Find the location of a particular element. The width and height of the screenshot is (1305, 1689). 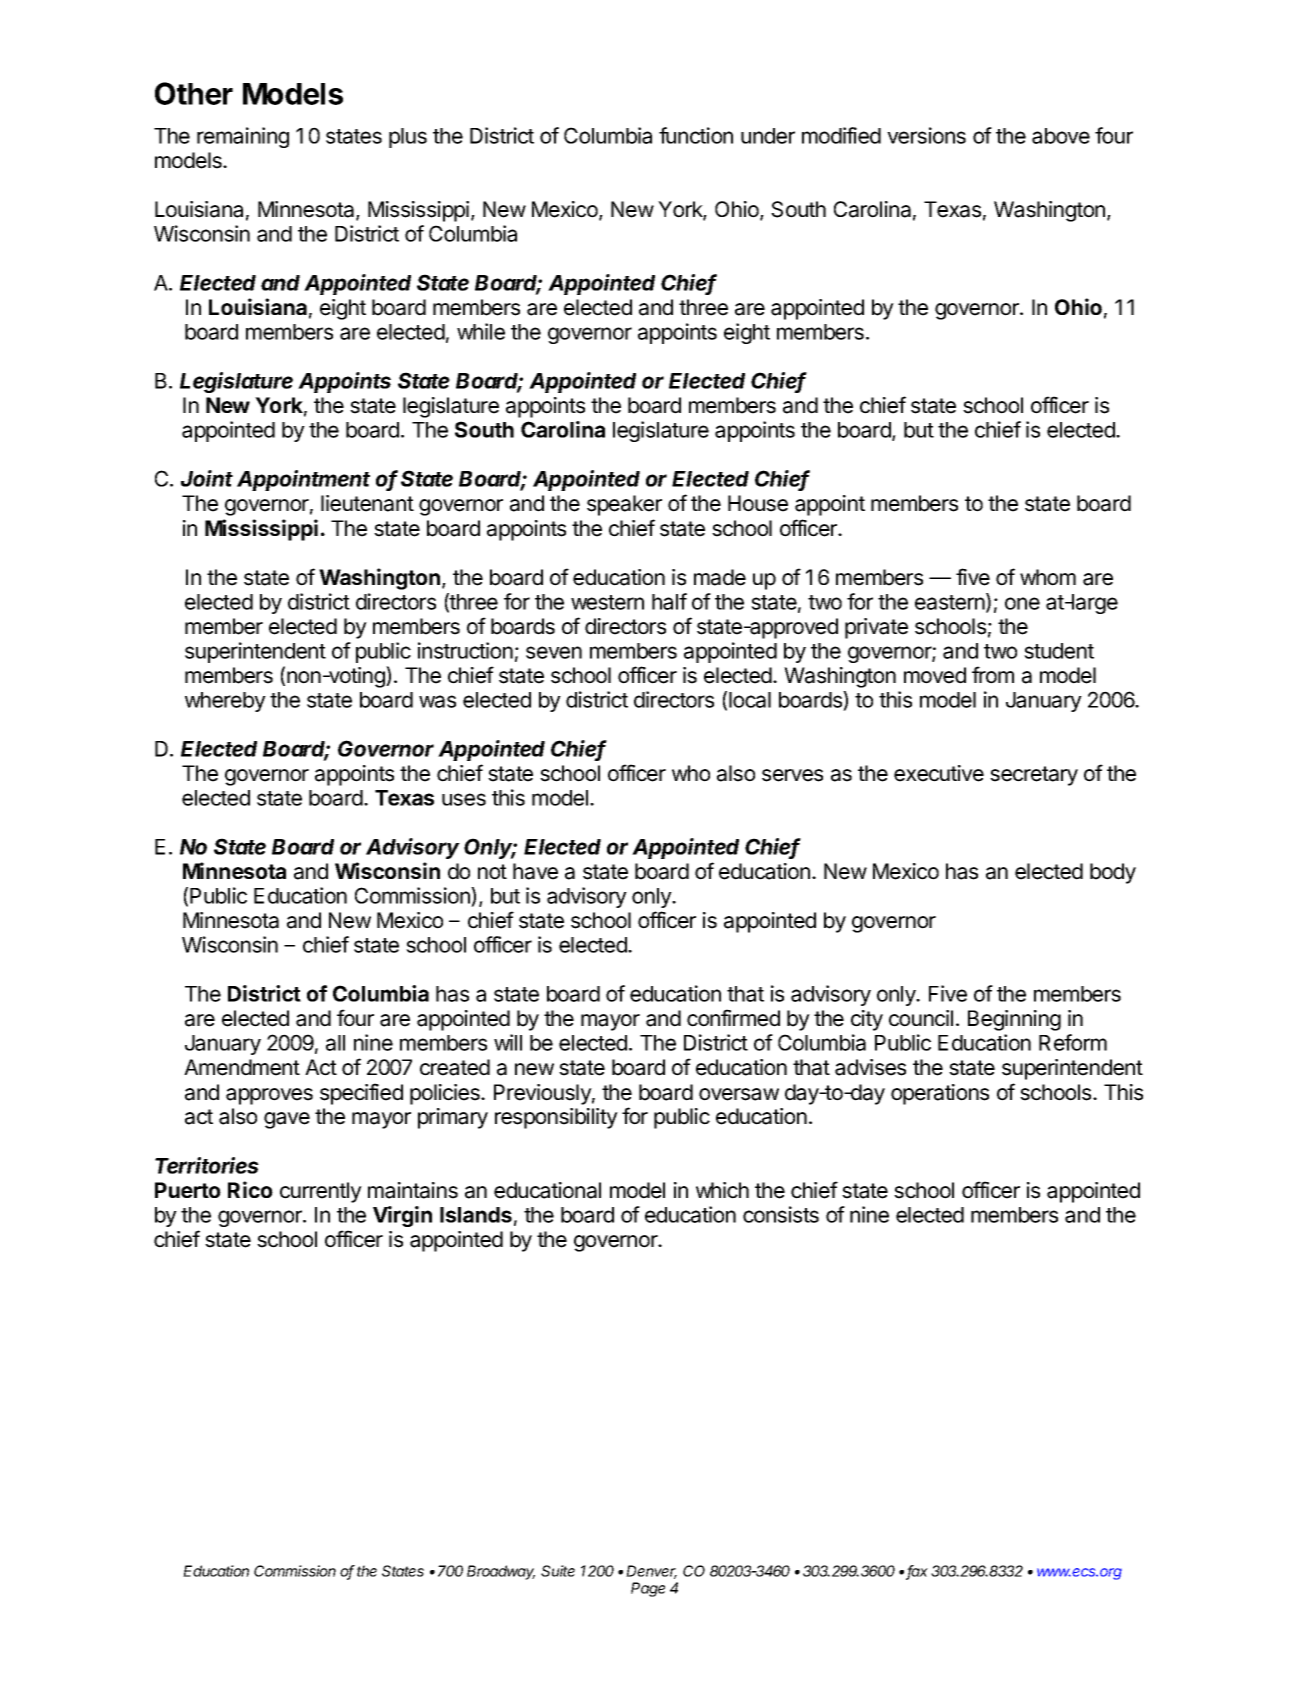

secretary is located at coordinates (1034, 776).
